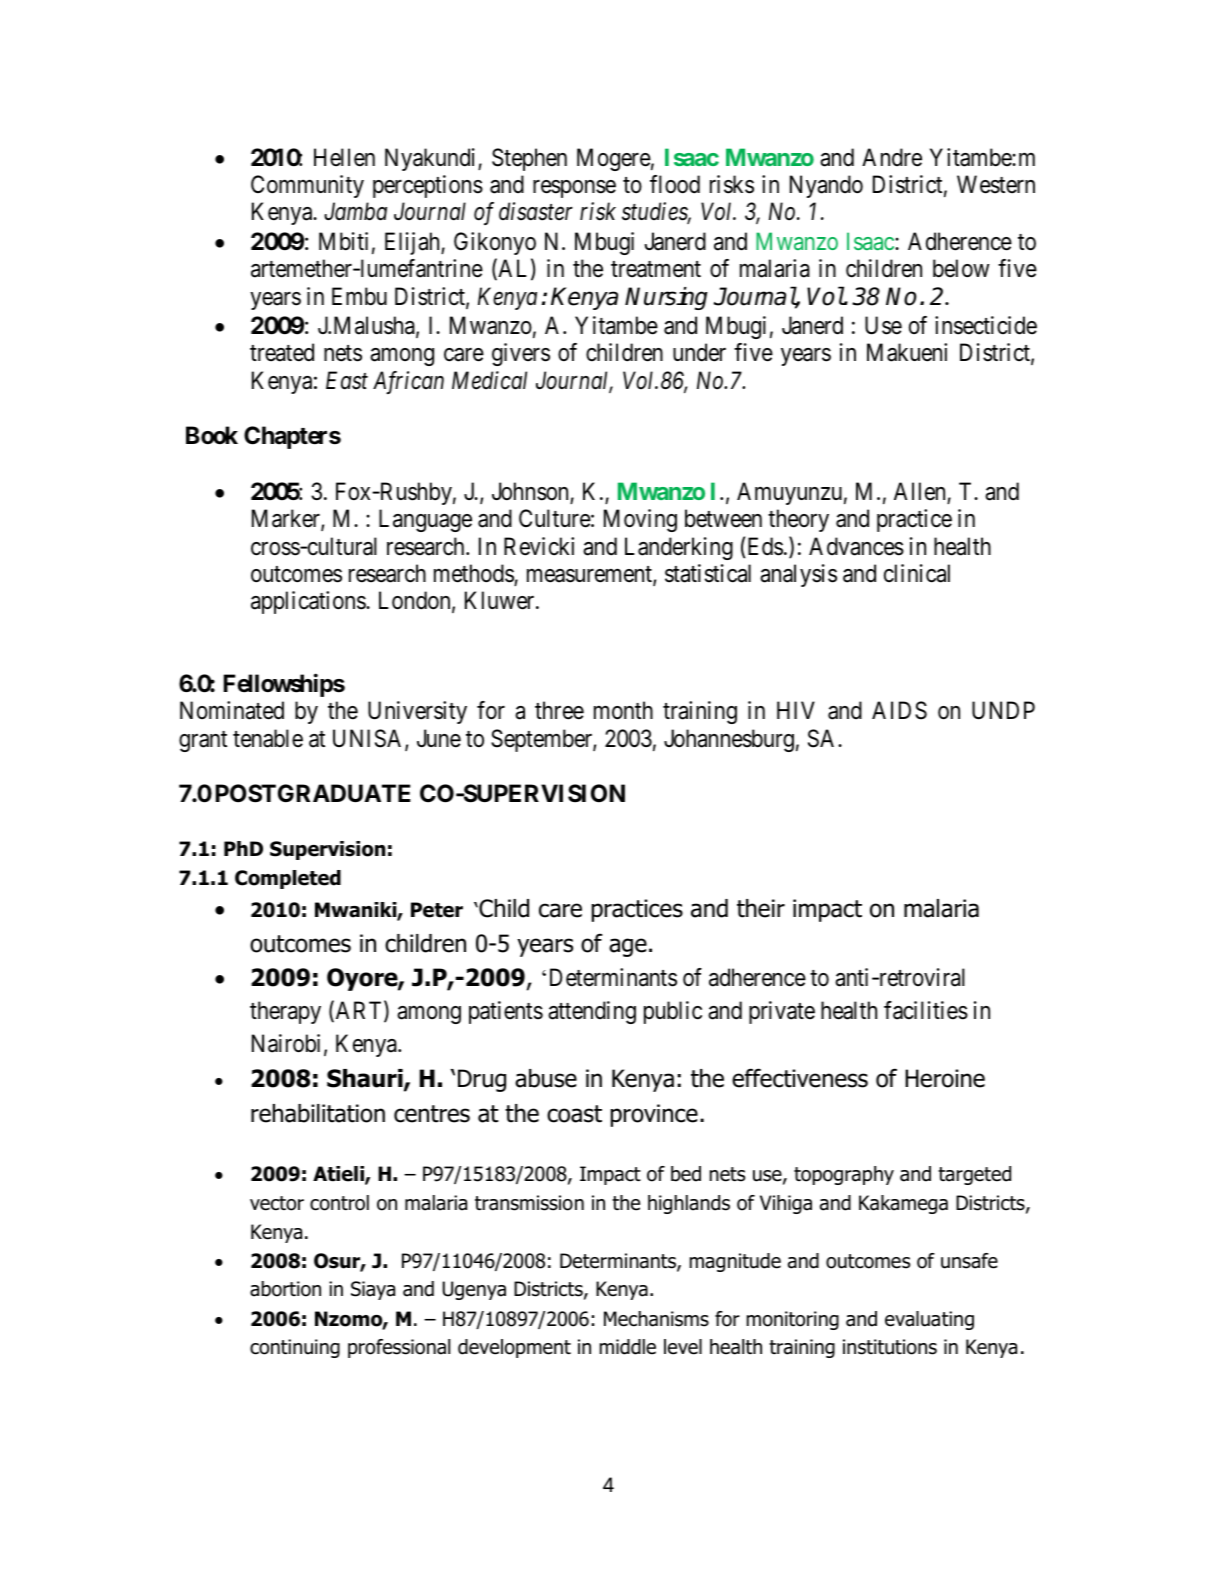 This document has width=1215, height=1573. I want to click on response, so click(574, 189).
